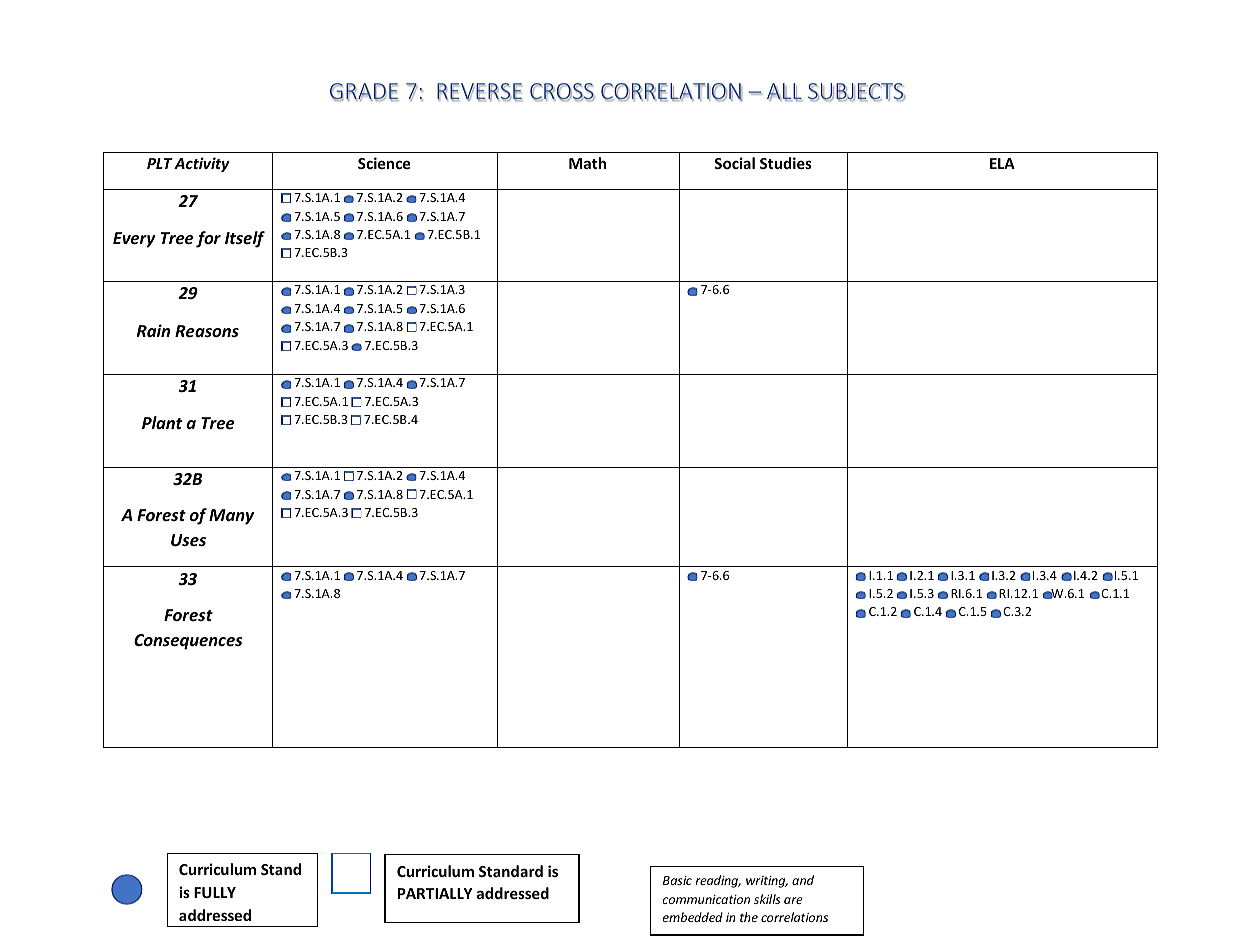 This screenshot has width=1233, height=952. What do you see at coordinates (786, 163) in the screenshot?
I see `Studies` at bounding box center [786, 163].
